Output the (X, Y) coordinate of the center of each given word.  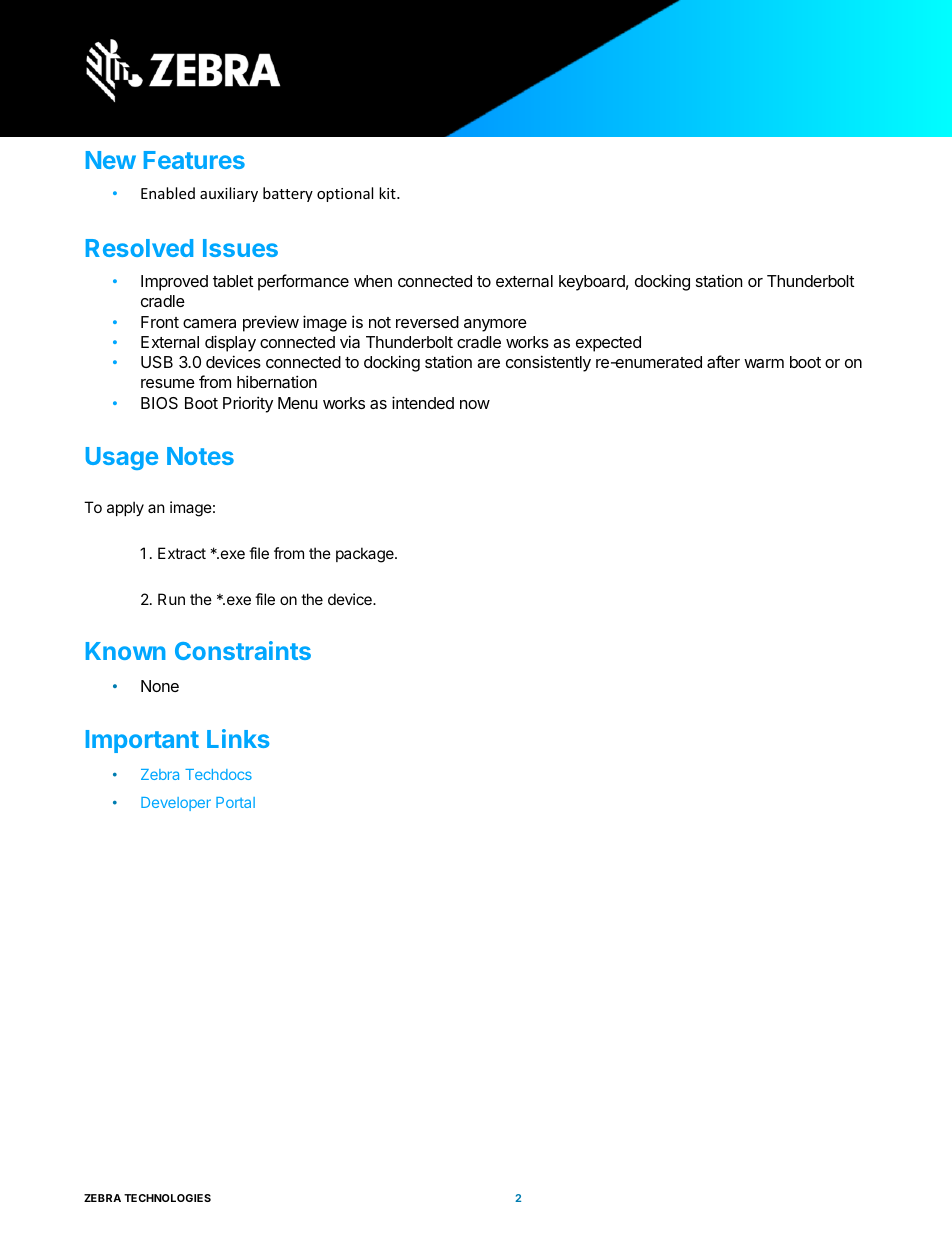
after (723, 361)
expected (608, 344)
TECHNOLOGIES (167, 1198)
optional (345, 194)
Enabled (168, 193)
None (160, 686)
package (366, 555)
